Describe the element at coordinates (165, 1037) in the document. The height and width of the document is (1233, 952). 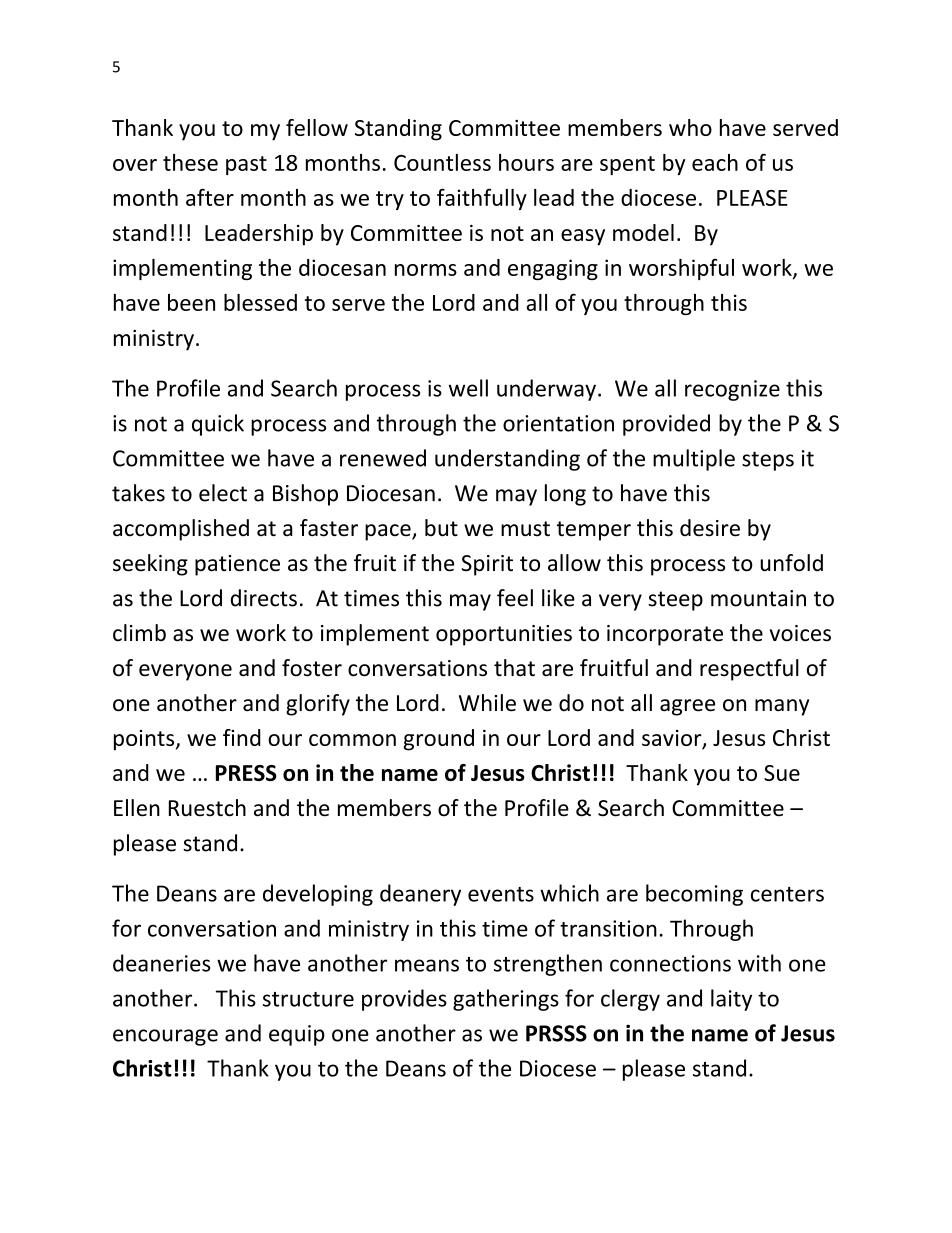
I see `encourage` at that location.
